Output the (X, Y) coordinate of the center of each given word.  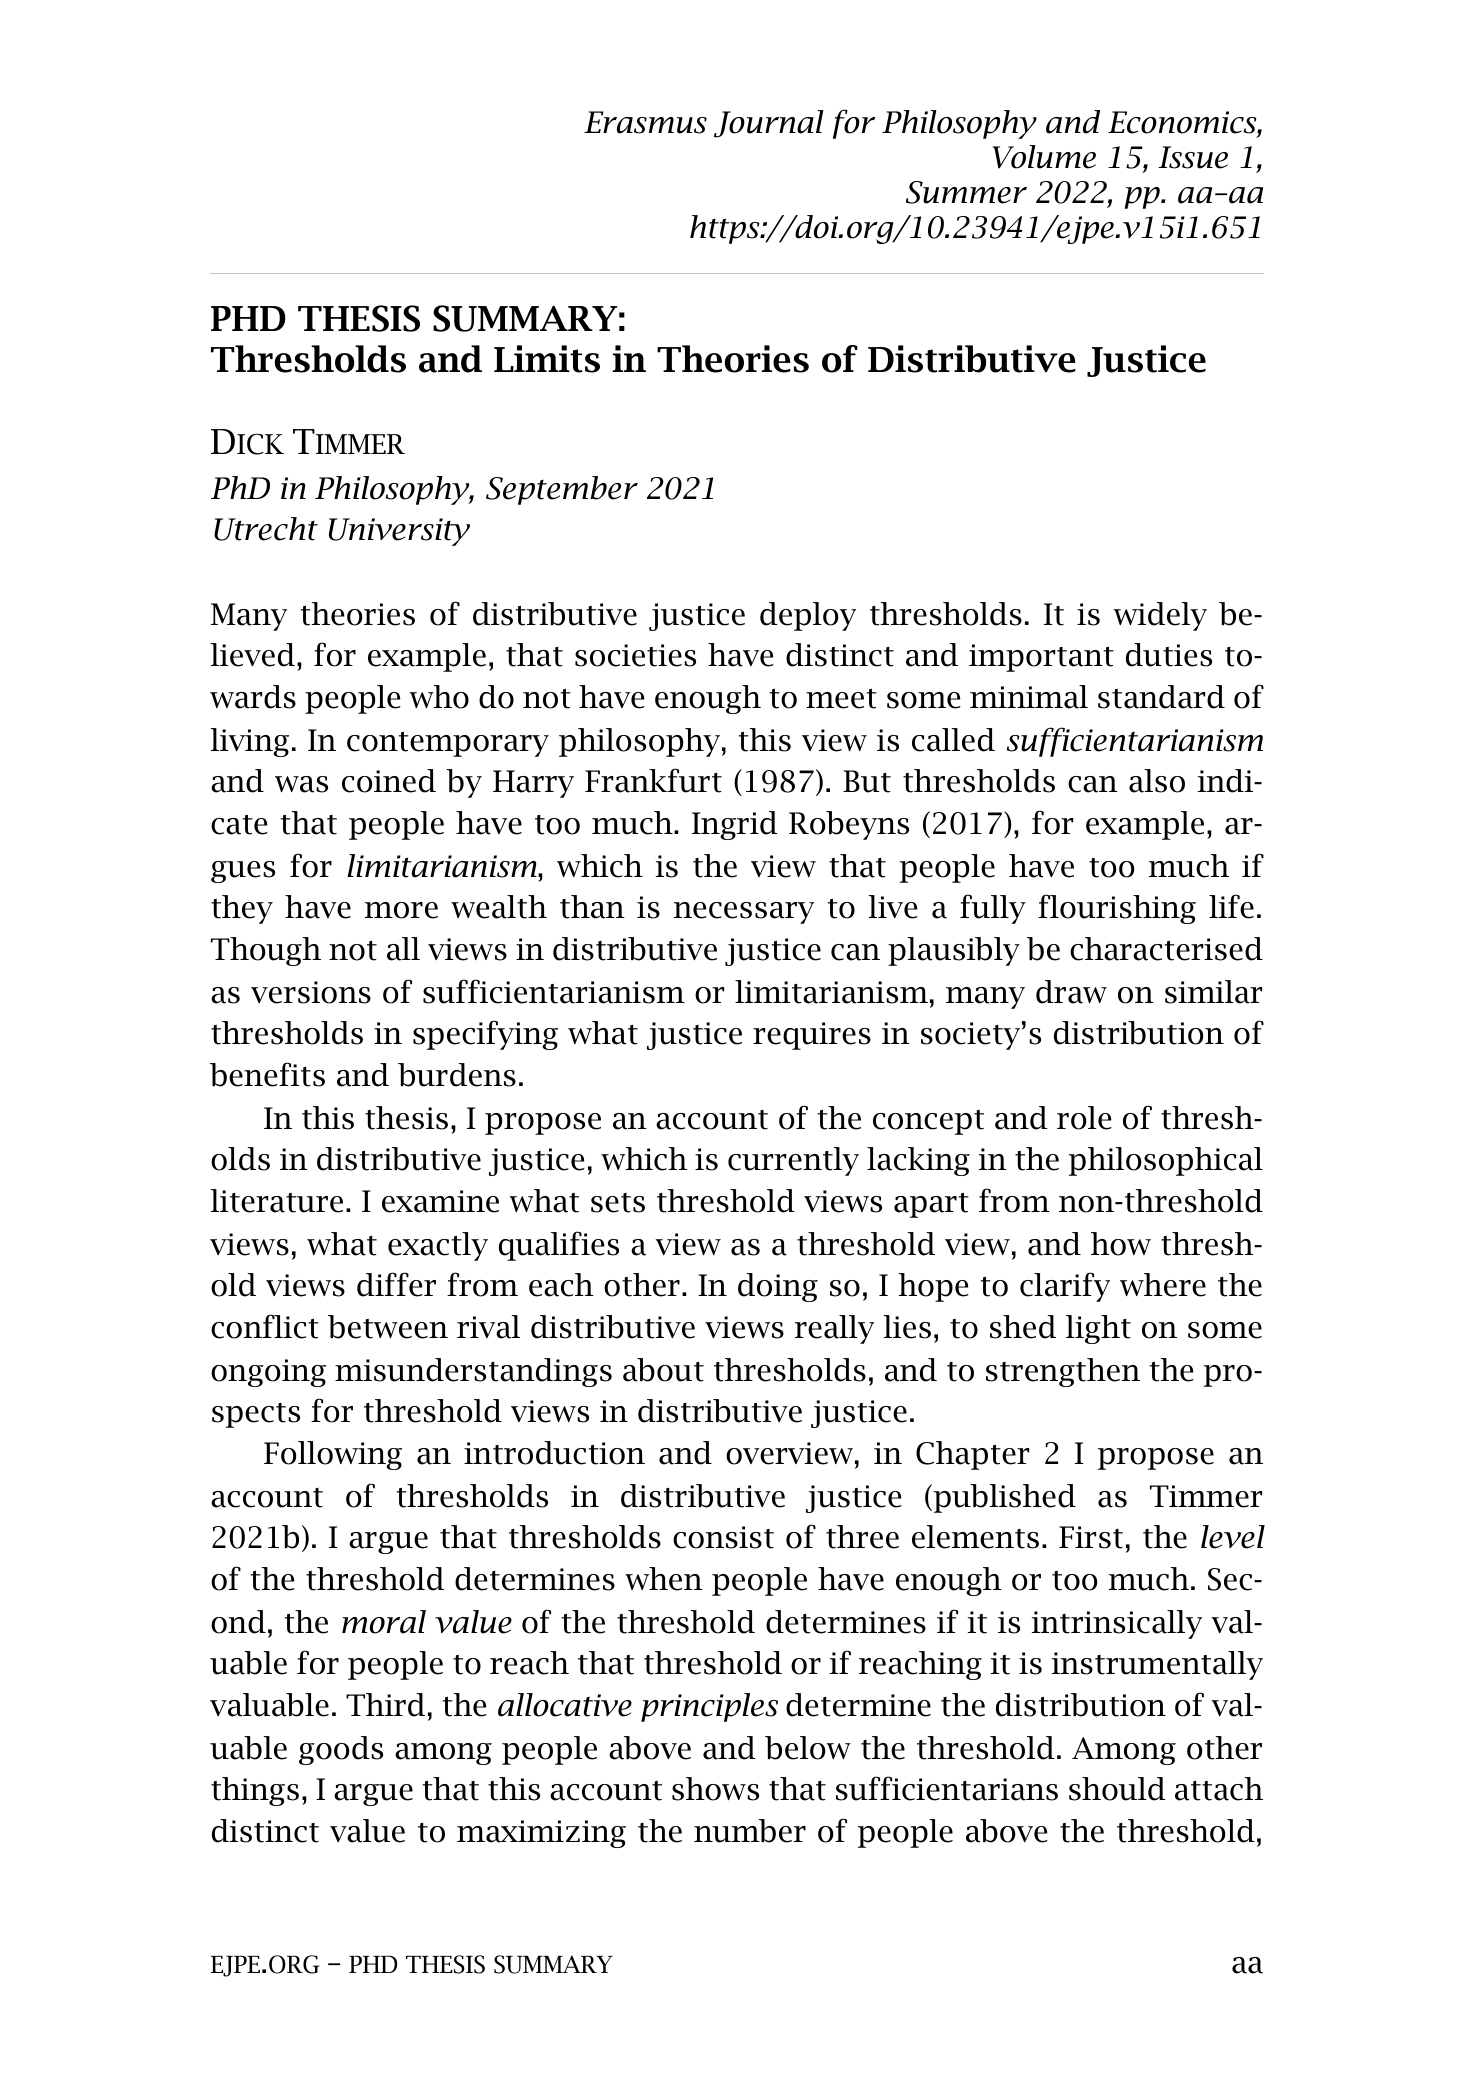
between (388, 1327)
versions (311, 992)
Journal (769, 124)
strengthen (1063, 1372)
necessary (744, 913)
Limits (547, 359)
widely (1160, 616)
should (1117, 1789)
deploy (808, 616)
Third (385, 1705)
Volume (1044, 157)
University (399, 532)
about (663, 1370)
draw (1071, 992)
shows (715, 1789)
